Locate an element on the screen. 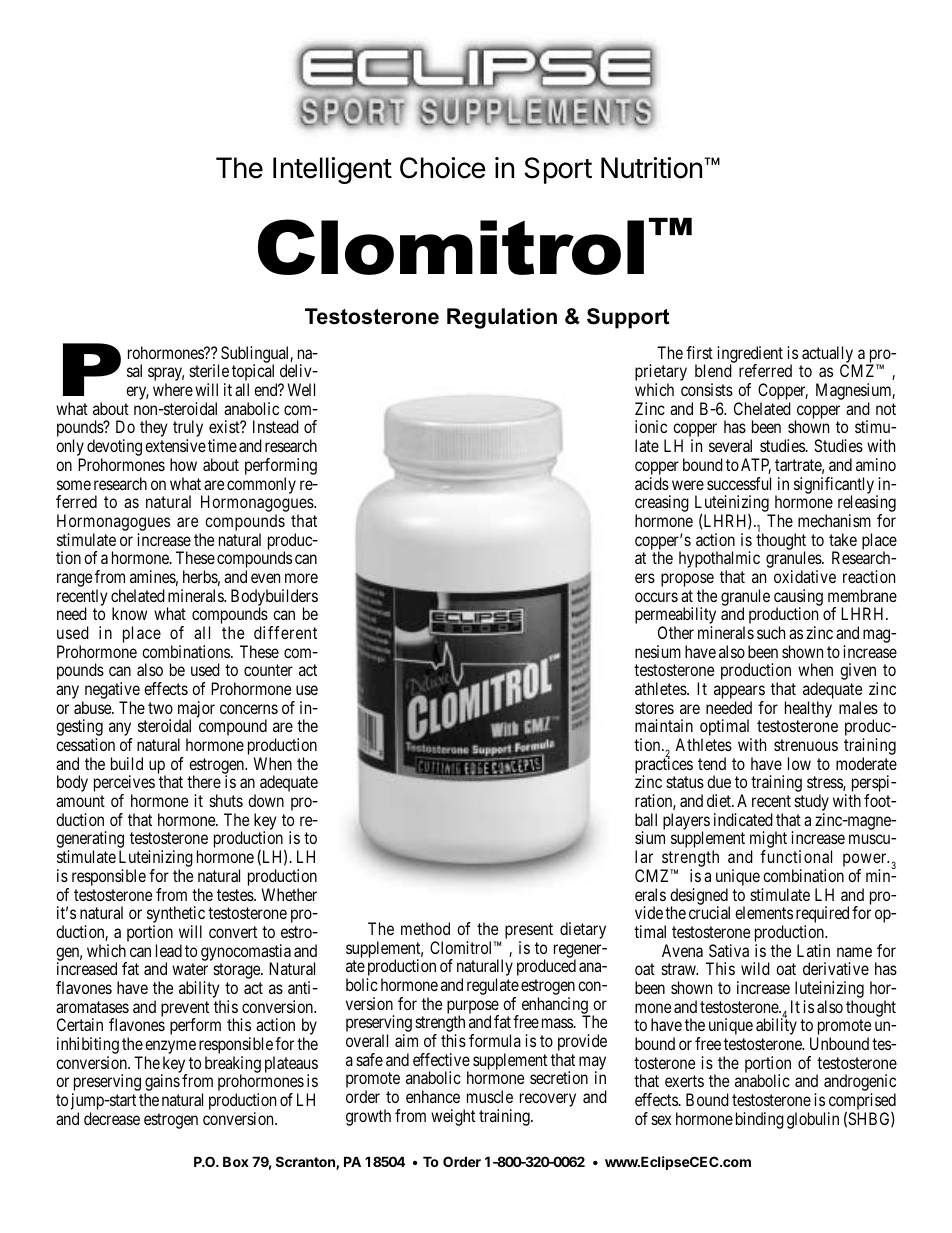 The height and width of the screenshot is (1233, 952). Choice is located at coordinates (443, 168).
